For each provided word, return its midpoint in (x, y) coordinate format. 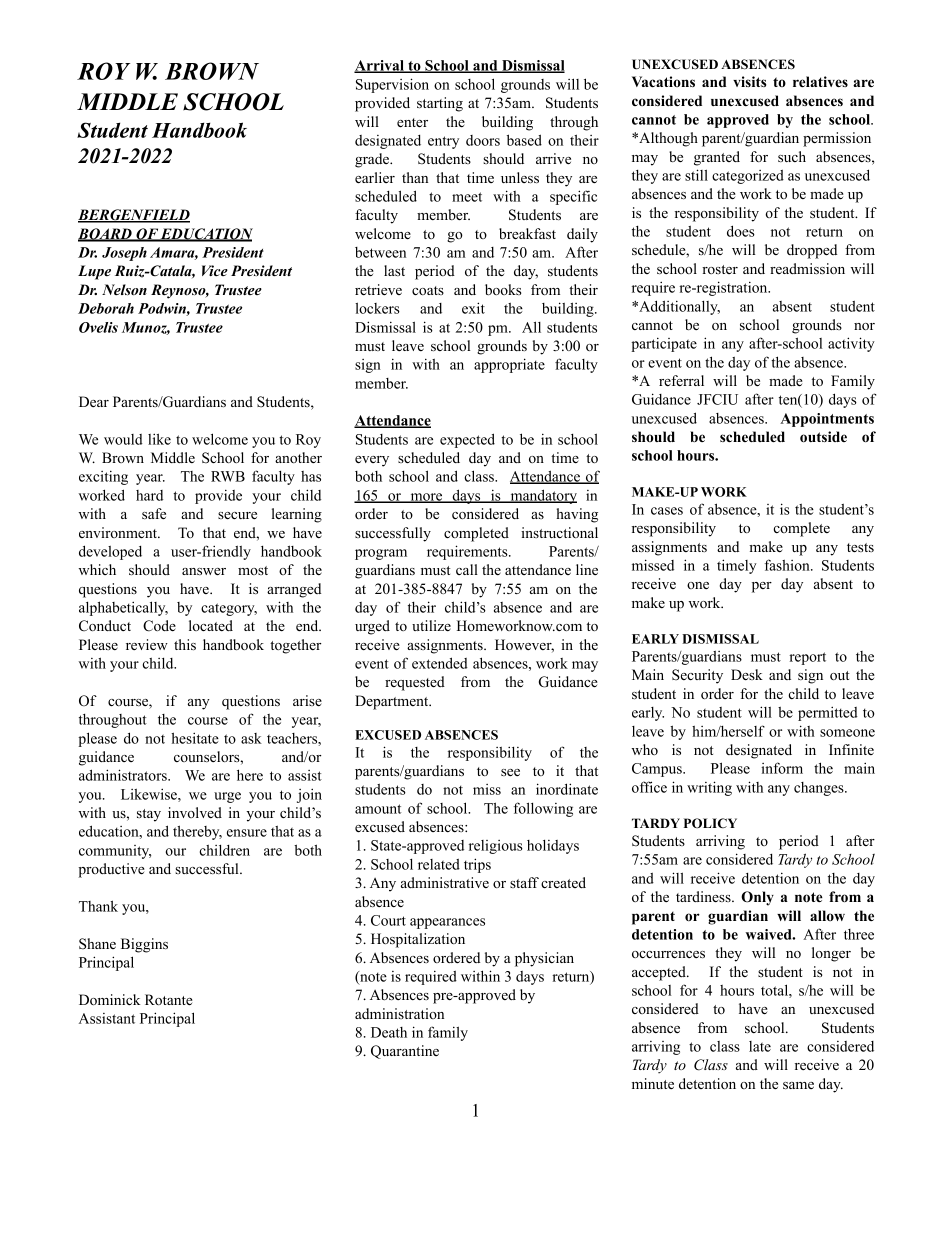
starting (440, 104)
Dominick (109, 999)
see (510, 772)
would (123, 439)
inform (782, 768)
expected (467, 440)
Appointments (827, 420)
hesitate (195, 738)
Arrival (380, 66)
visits (749, 81)
